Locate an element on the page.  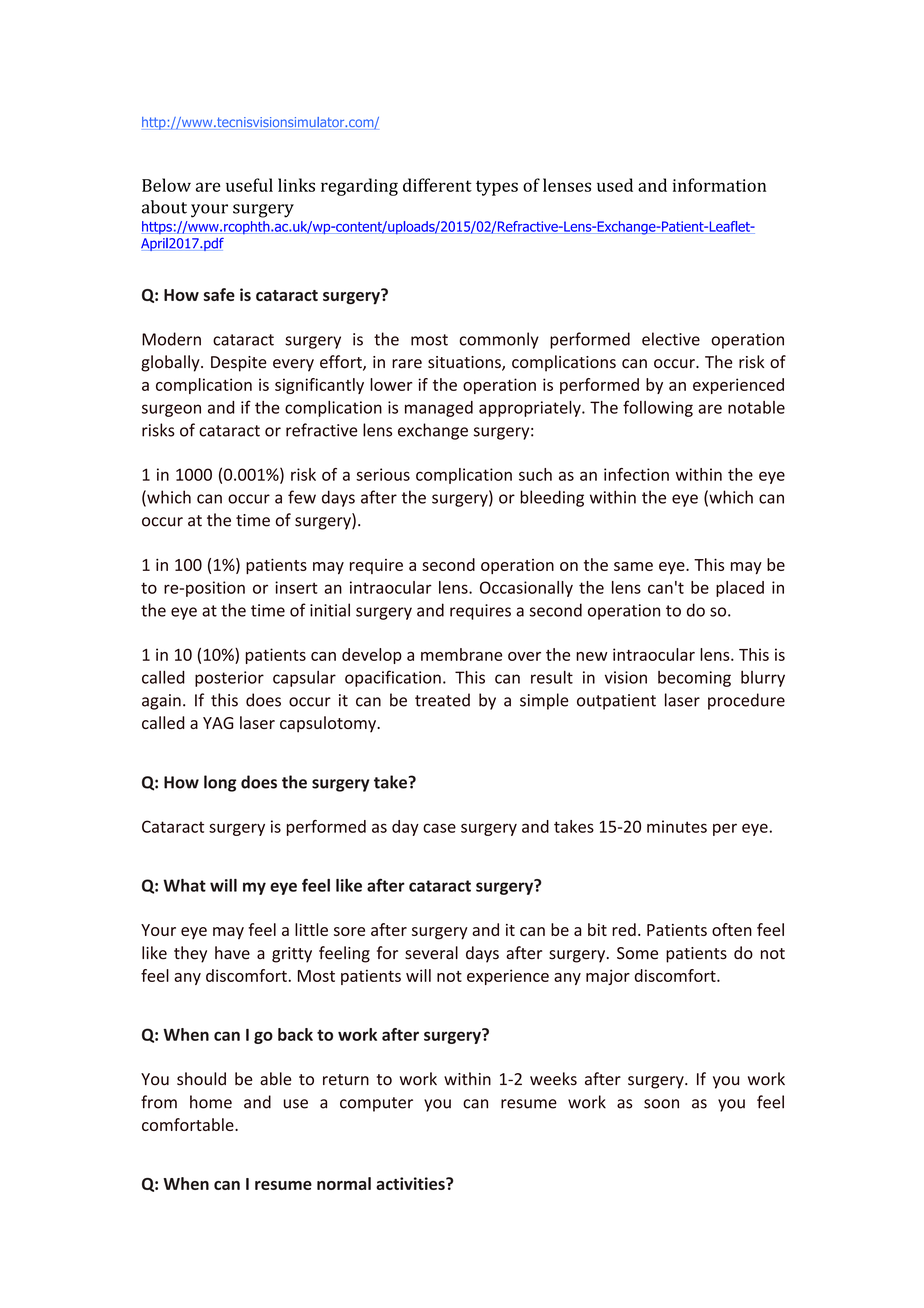
different is located at coordinates (437, 185).
